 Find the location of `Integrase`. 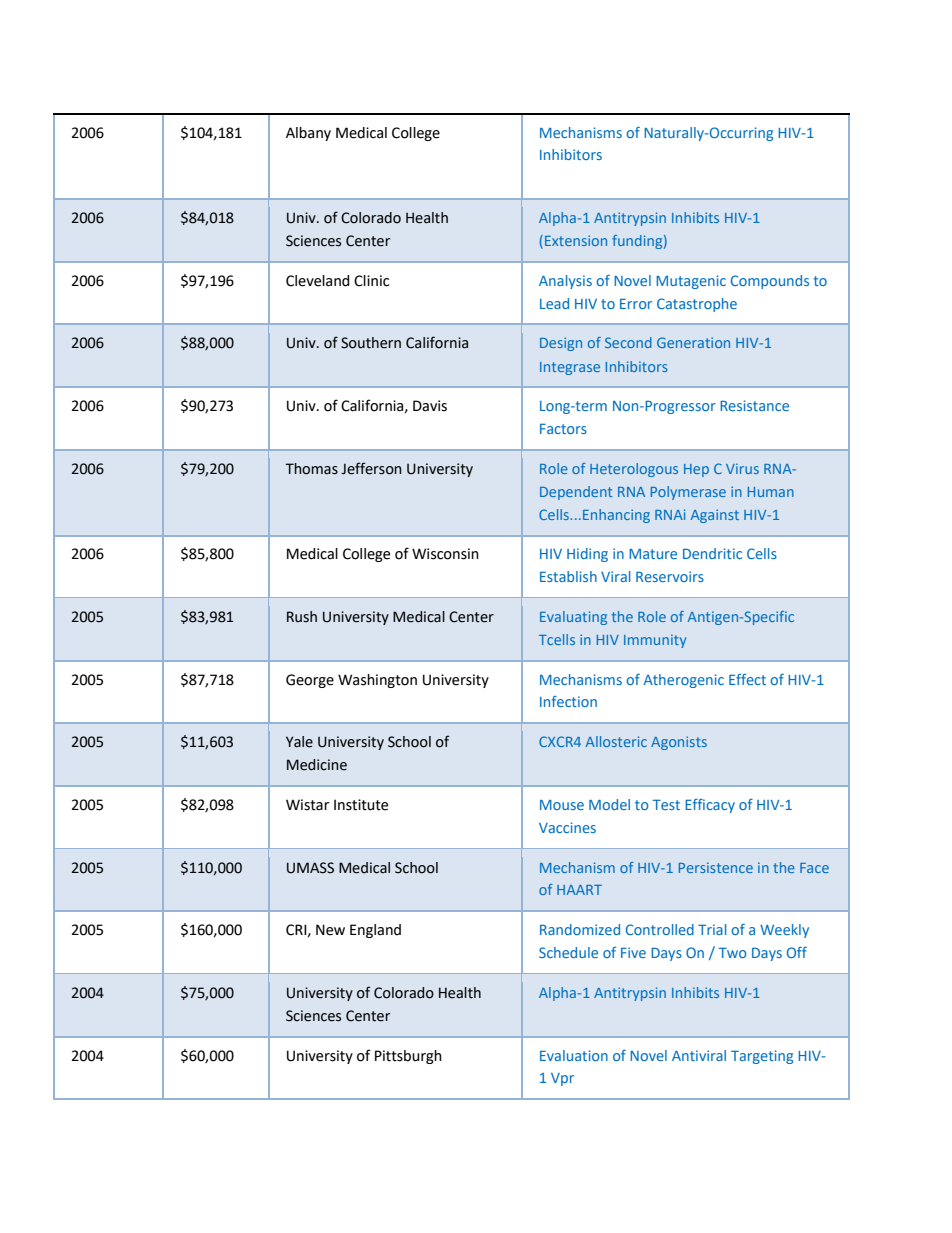

Integrase is located at coordinates (570, 368).
